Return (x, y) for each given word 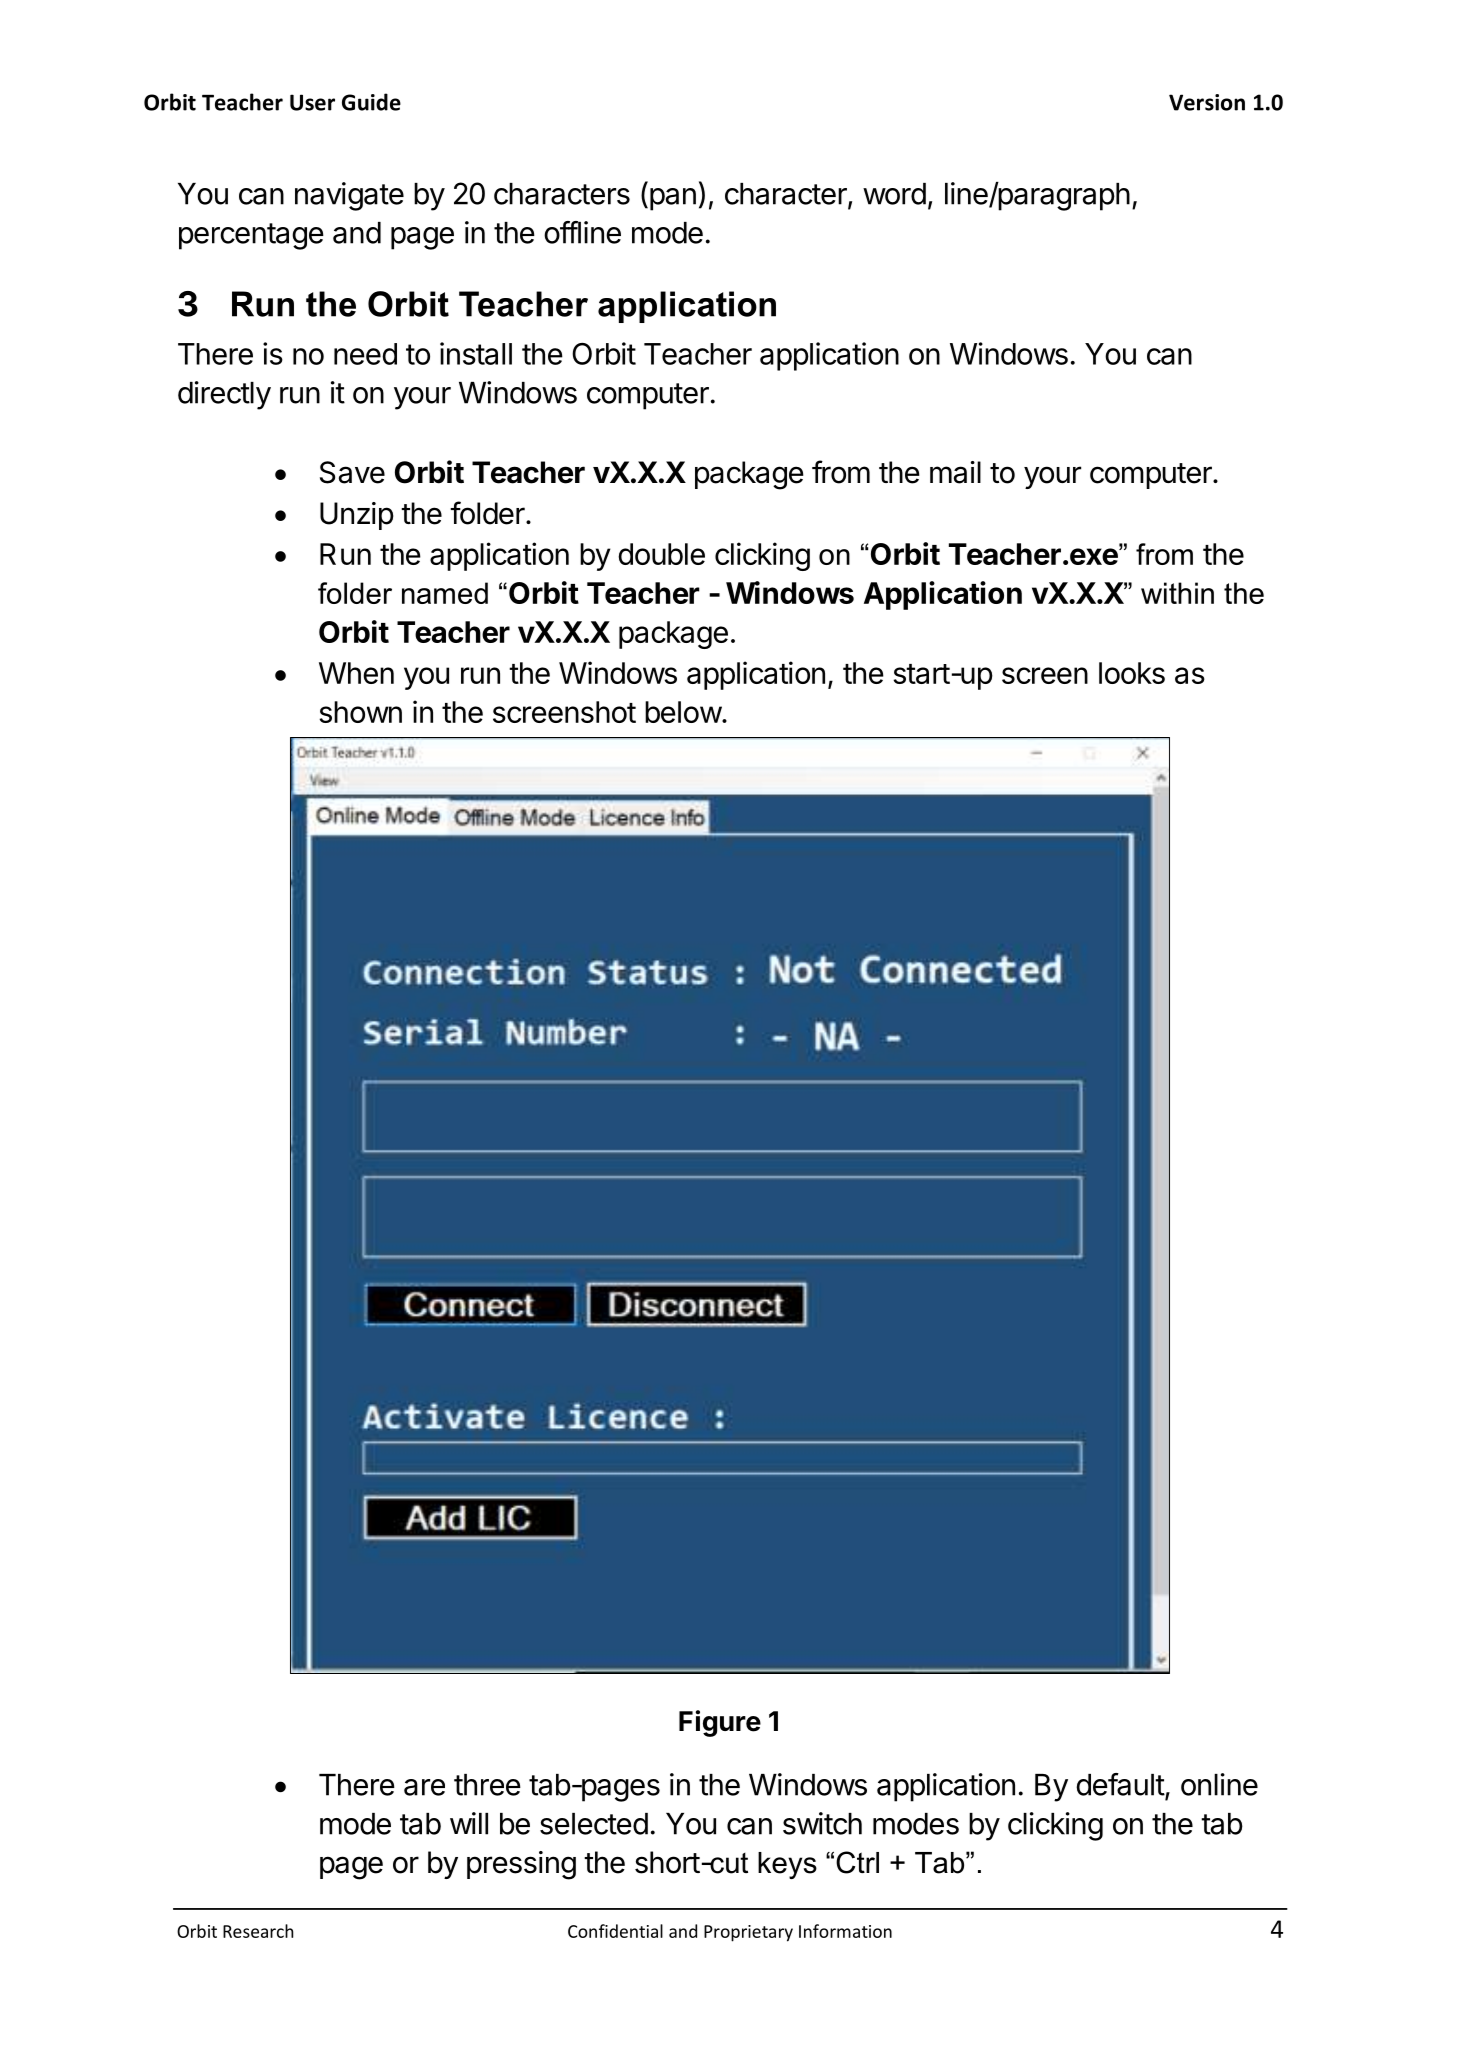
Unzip (357, 516)
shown (360, 712)
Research (258, 1931)
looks (1132, 673)
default (1120, 1784)
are (424, 1787)
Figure (720, 1723)
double (661, 554)
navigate (349, 196)
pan (671, 199)
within (1177, 593)
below (683, 712)
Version (1207, 102)
